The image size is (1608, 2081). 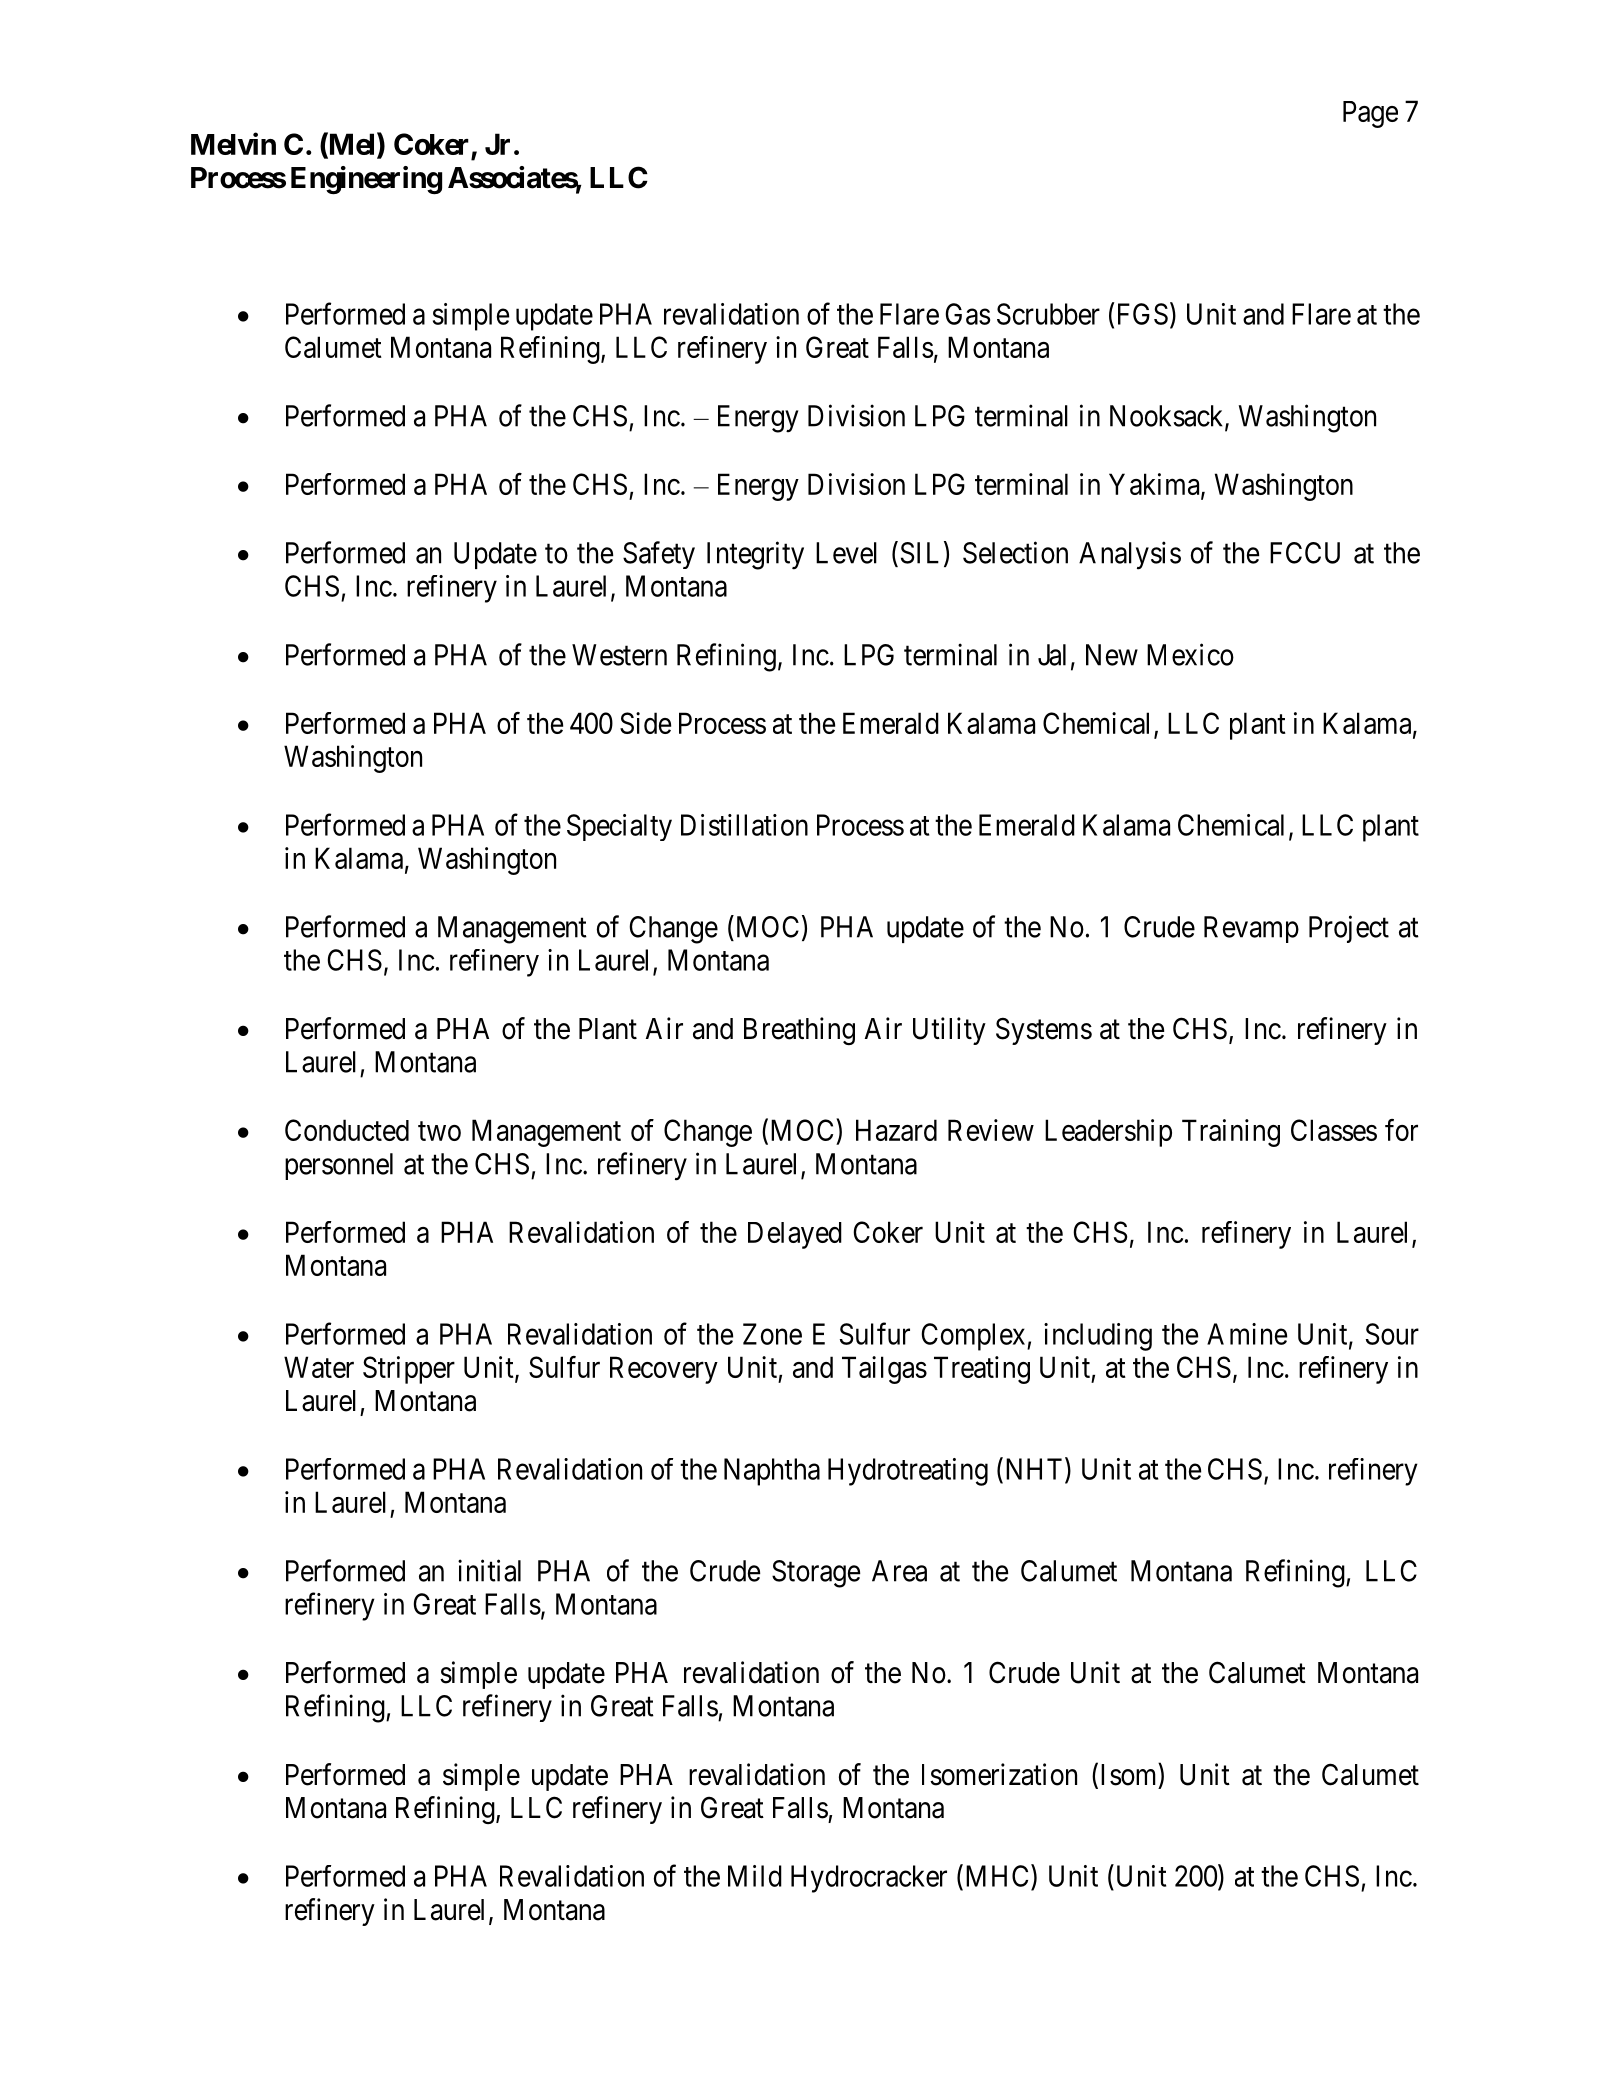 I want to click on MHC, so click(x=997, y=1876).
